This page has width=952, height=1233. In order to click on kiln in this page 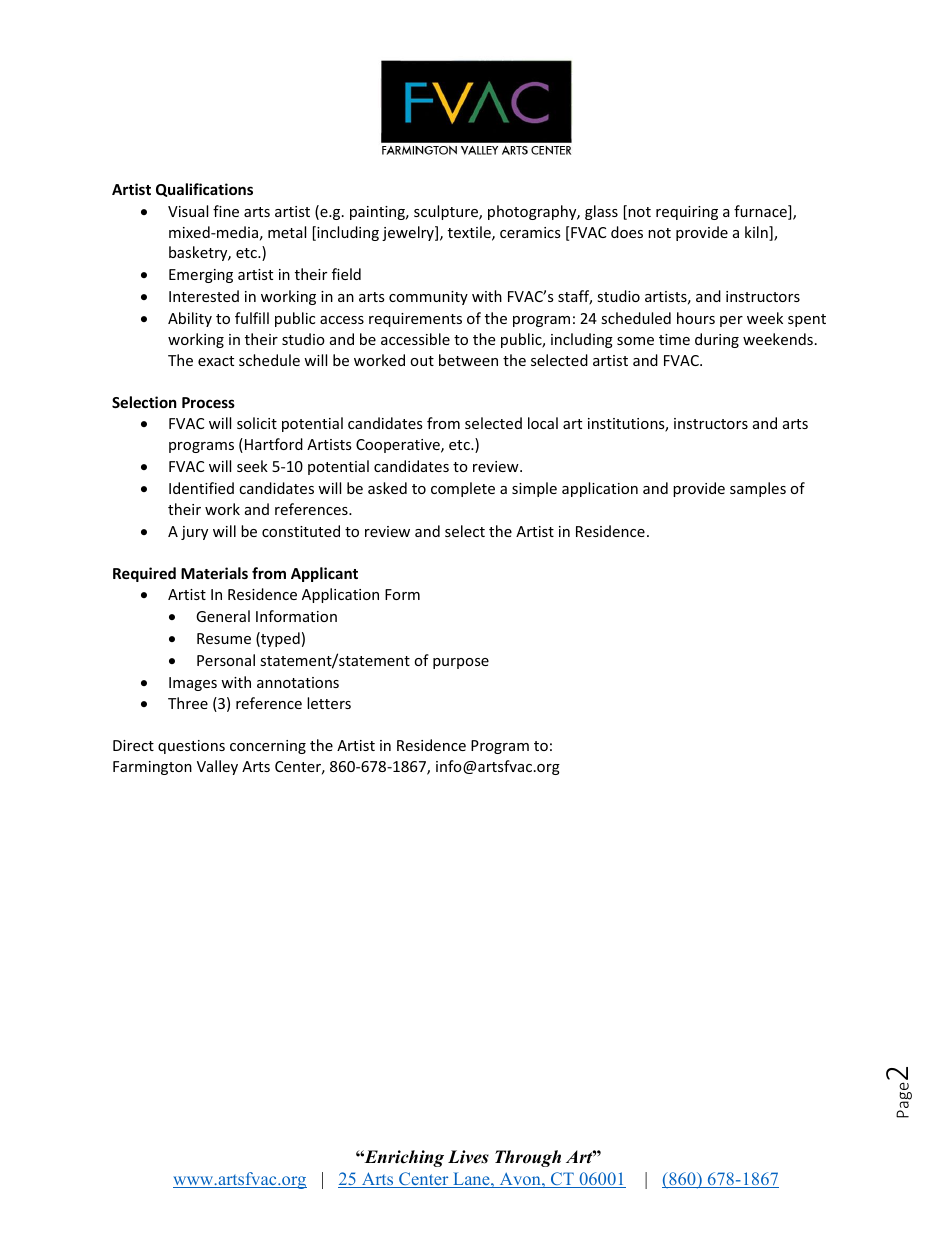, I will do `click(757, 233)`.
